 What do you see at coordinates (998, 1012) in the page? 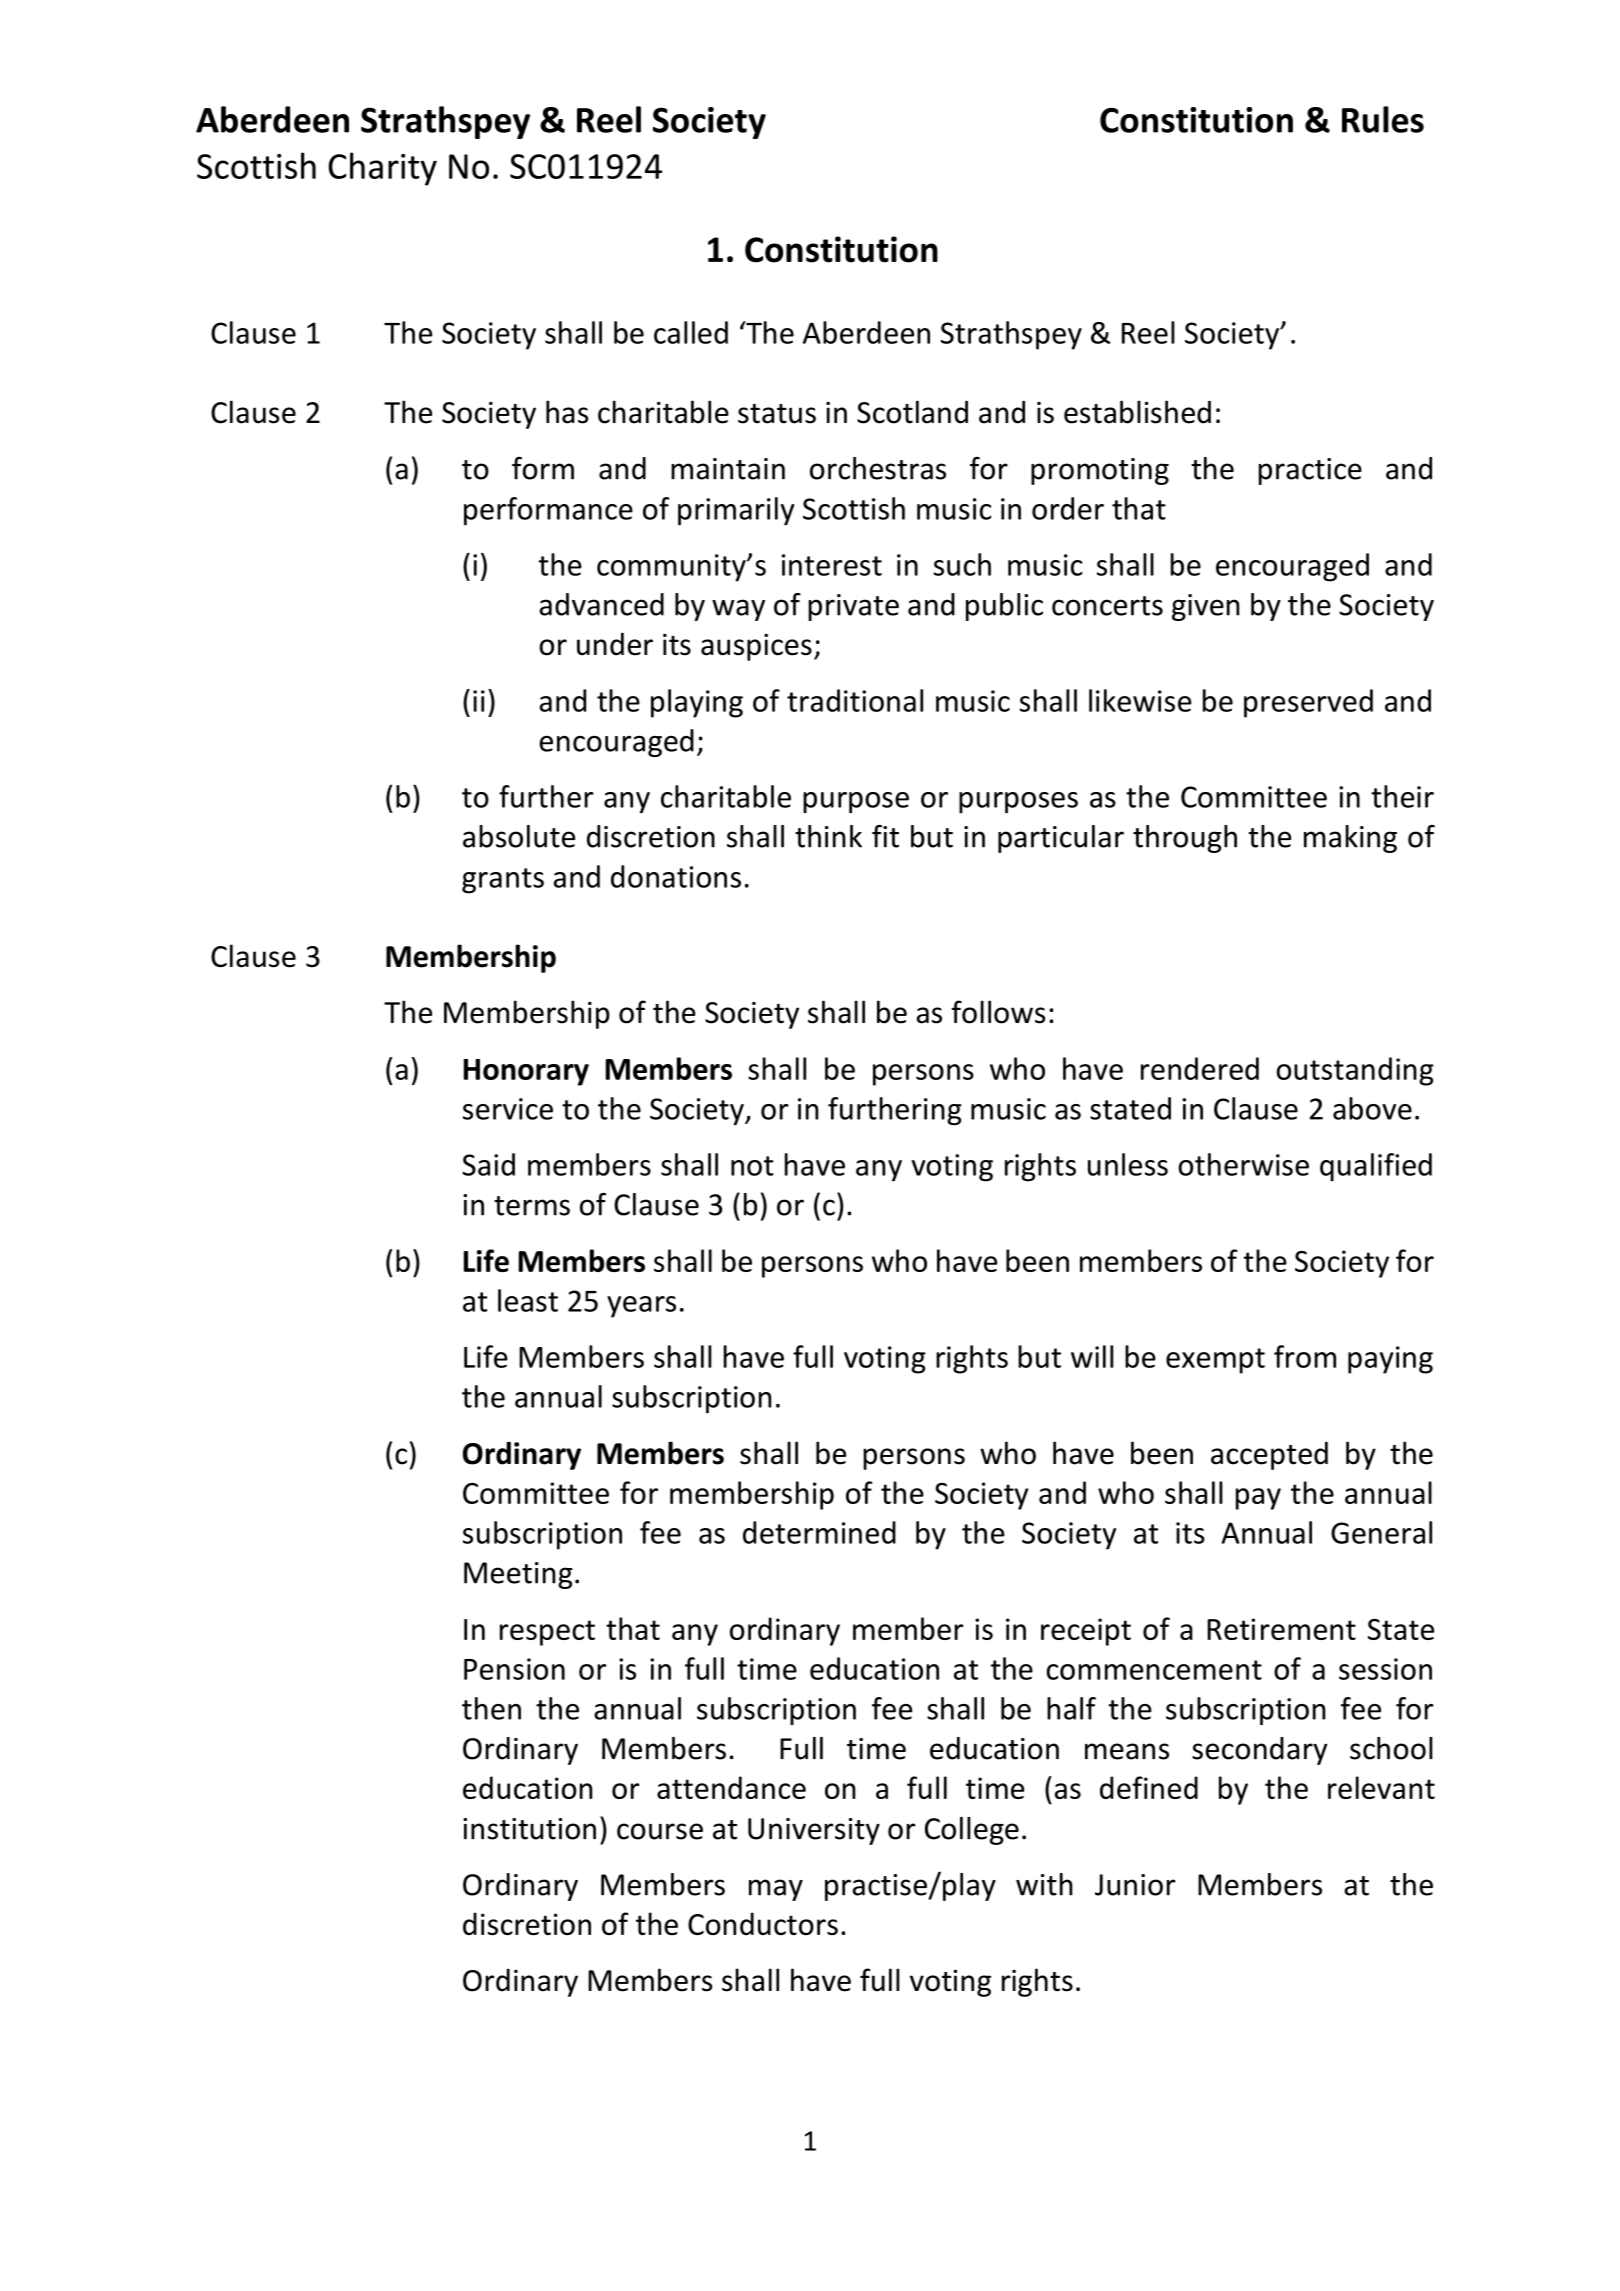
I see `follows` at bounding box center [998, 1012].
